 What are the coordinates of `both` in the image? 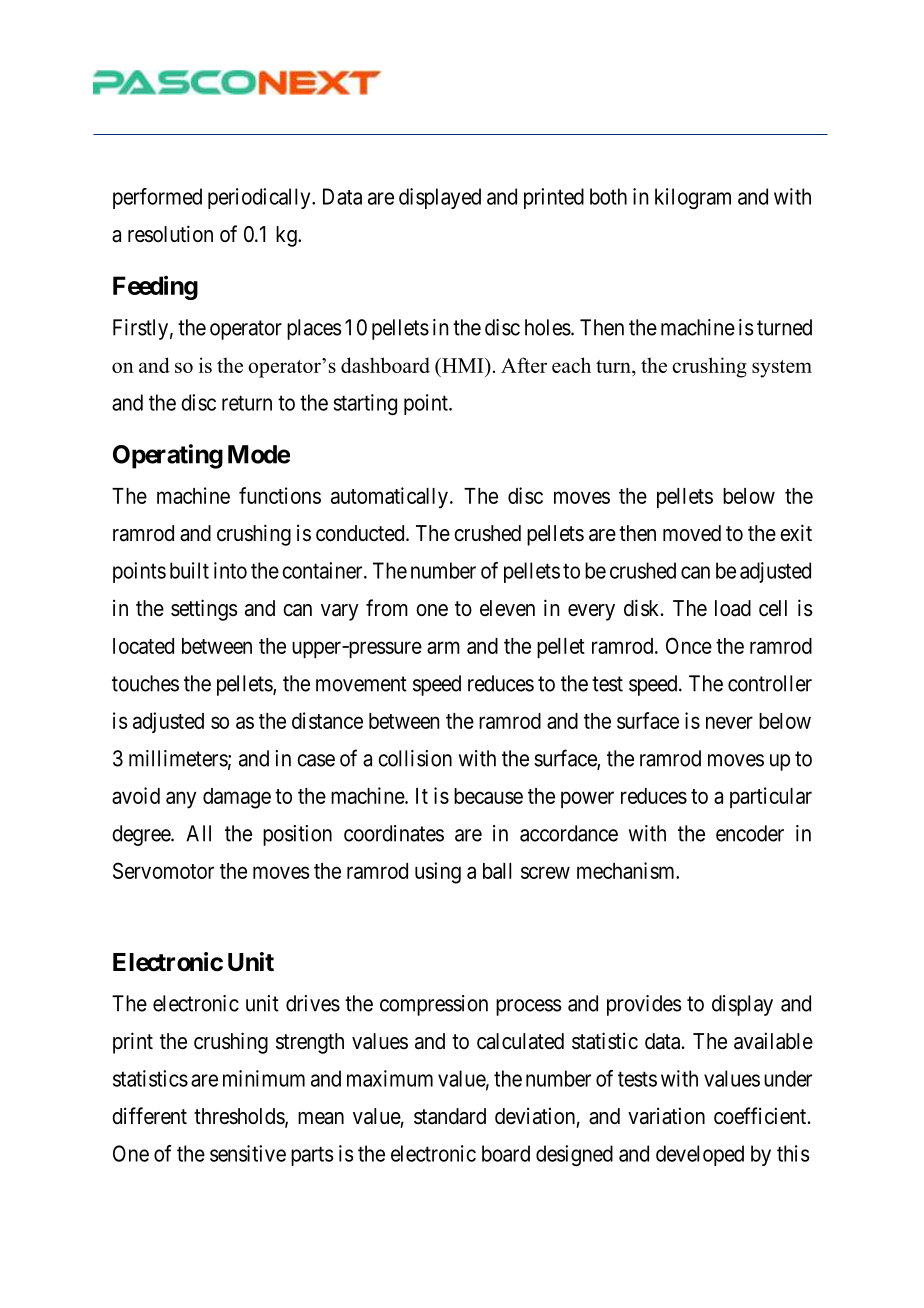 It's located at (608, 196).
